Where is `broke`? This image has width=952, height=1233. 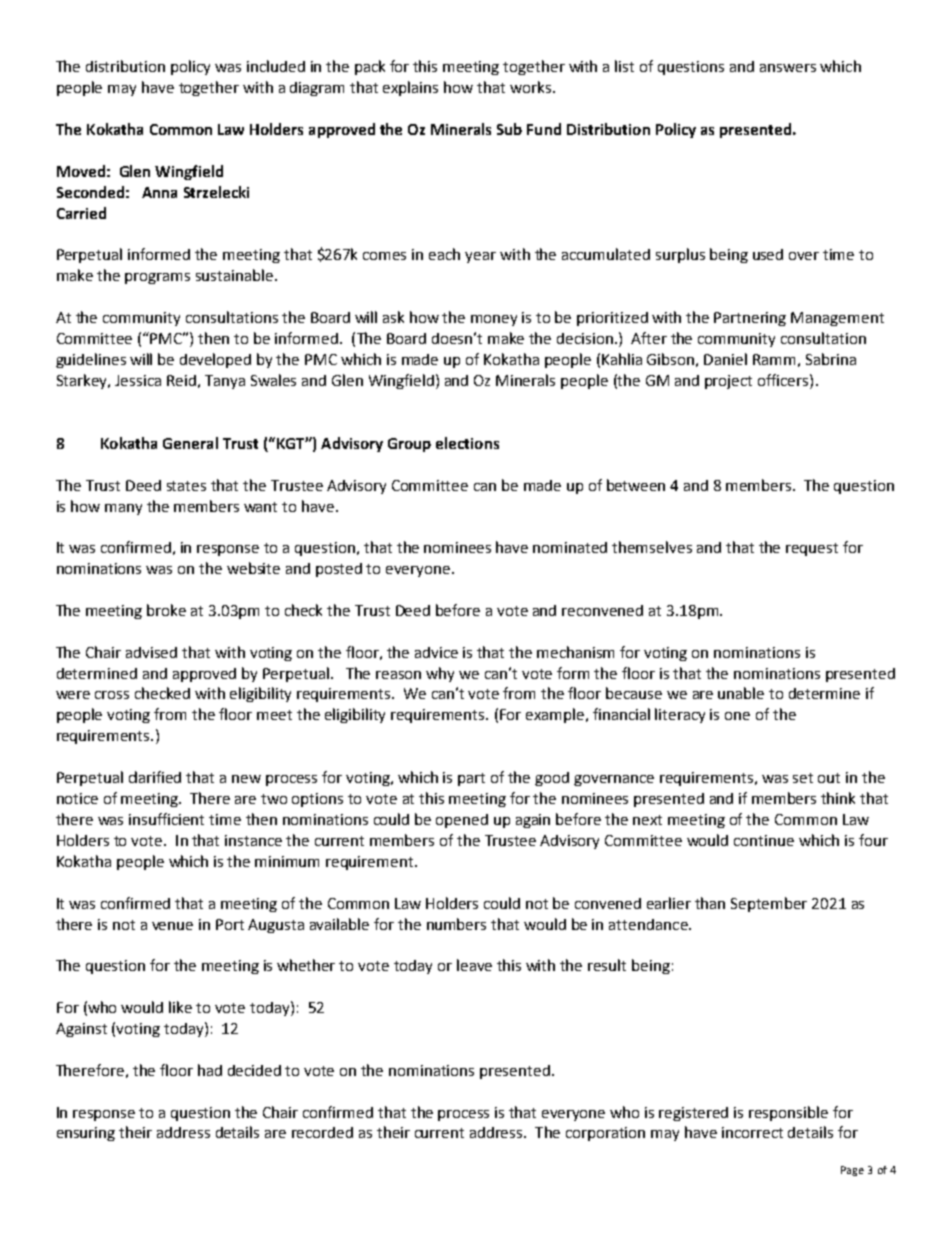
broke is located at coordinates (166, 610).
